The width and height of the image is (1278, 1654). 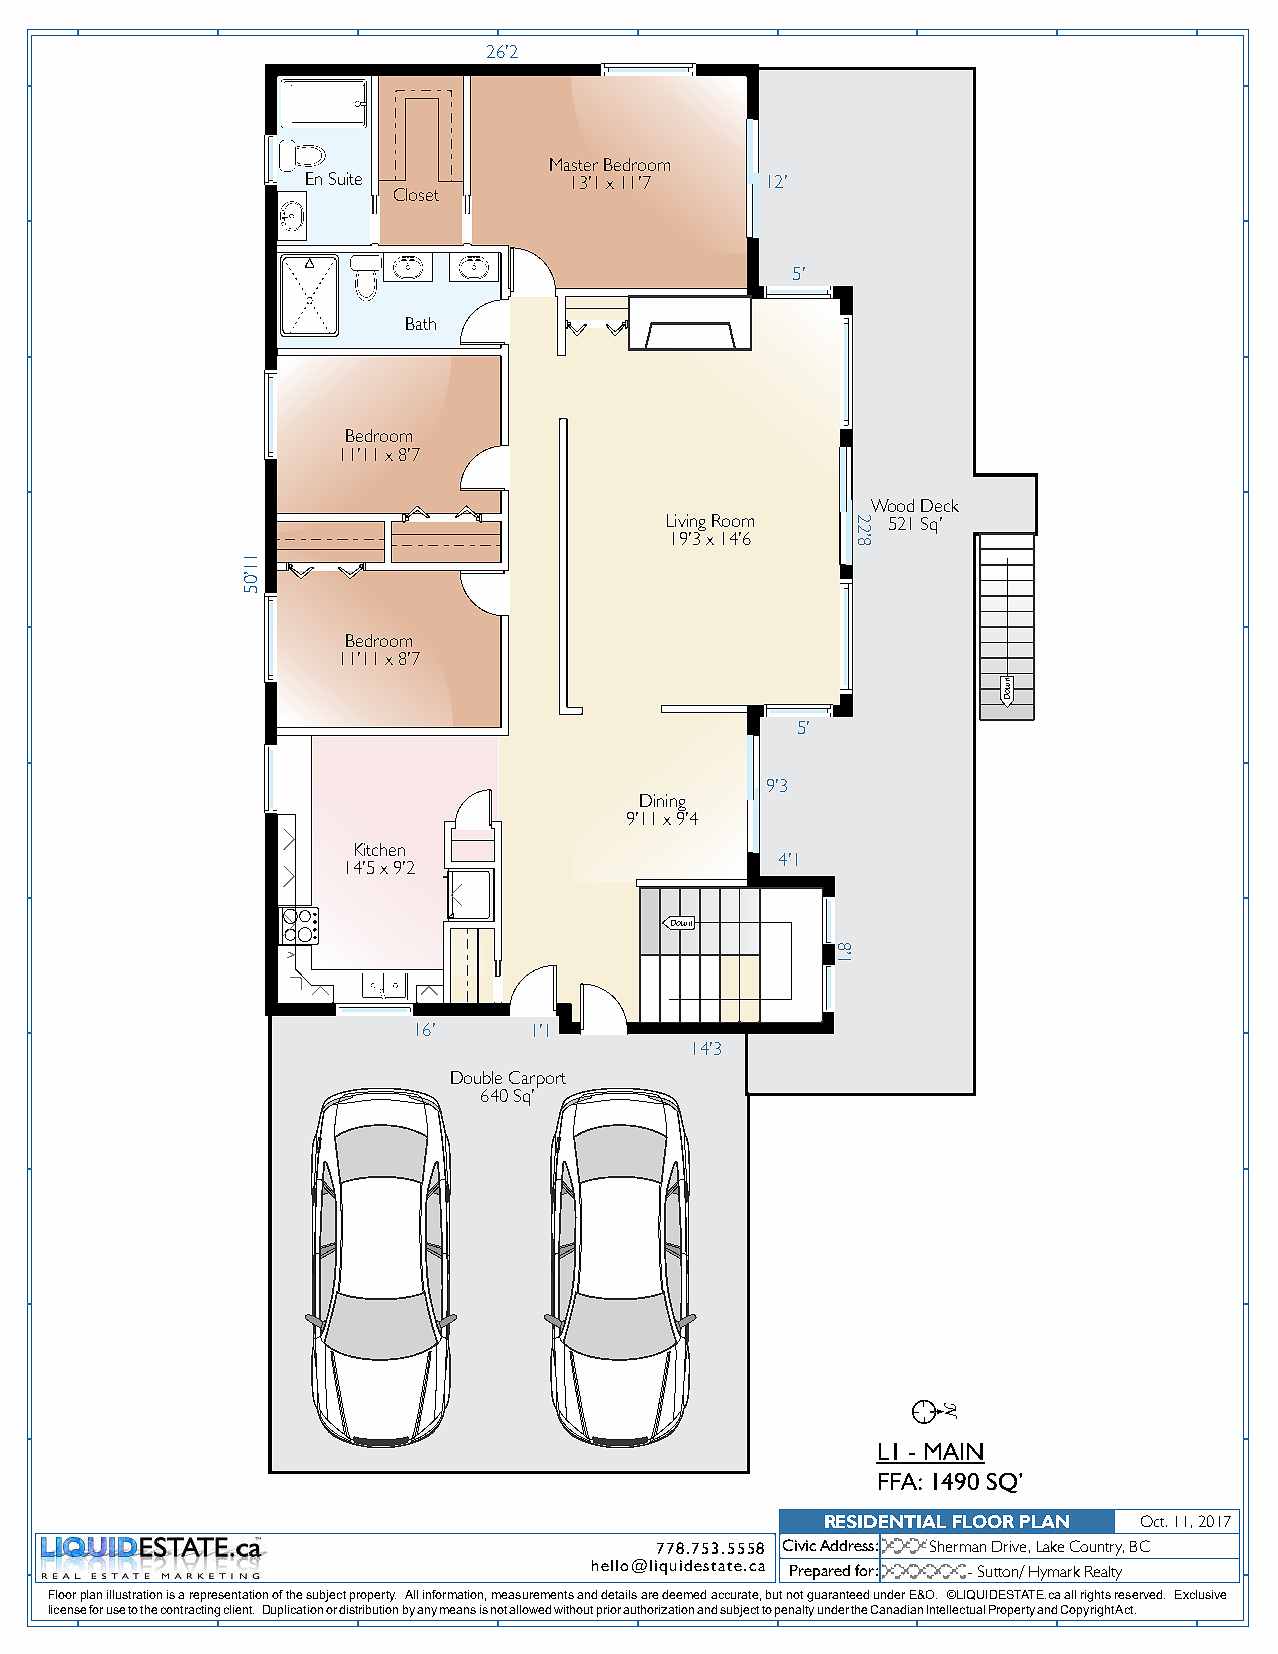 What do you see at coordinates (664, 803) in the image?
I see `Dining` at bounding box center [664, 803].
